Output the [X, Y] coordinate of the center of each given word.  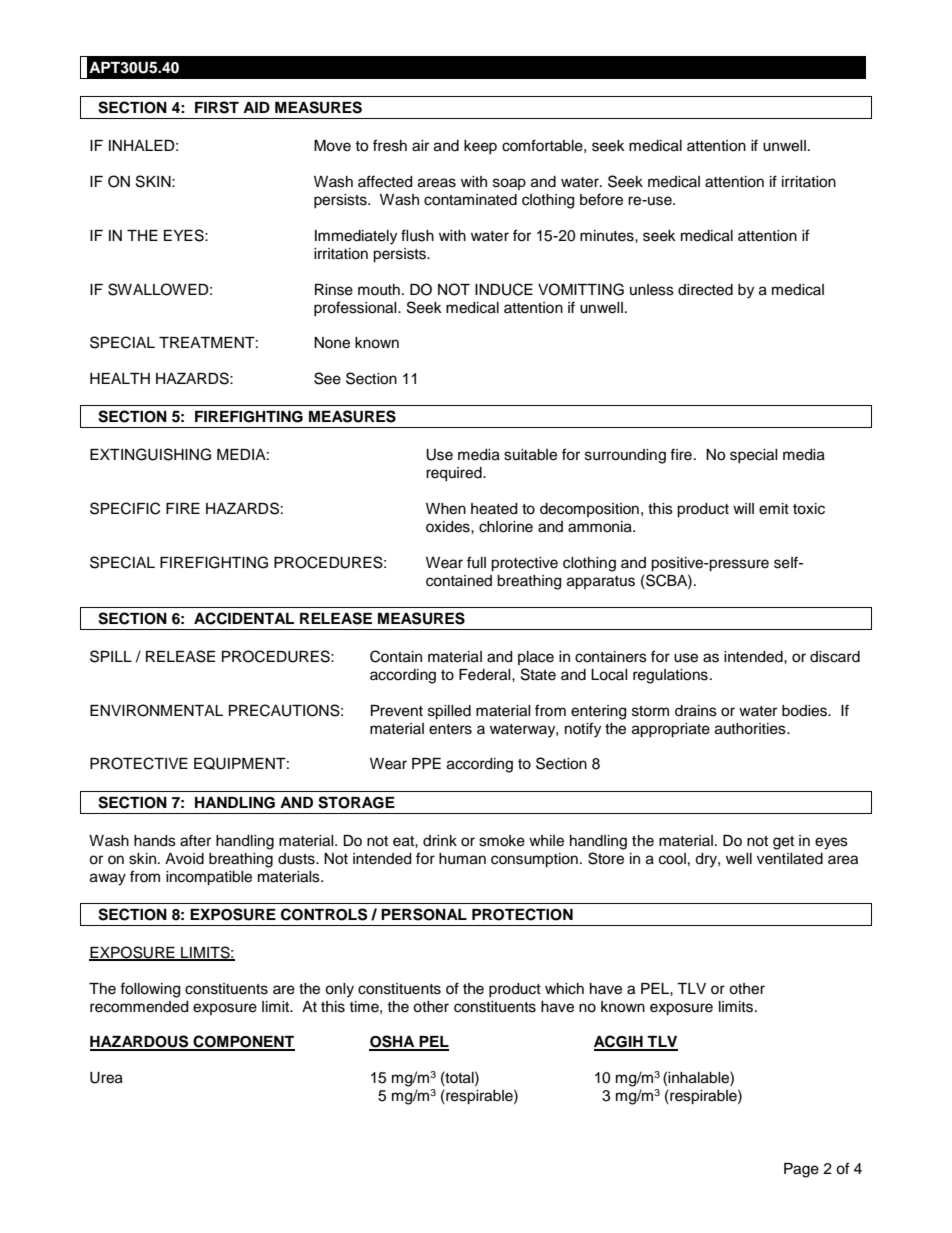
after [195, 840]
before [601, 199]
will [743, 508]
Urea [106, 1078]
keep [480, 147]
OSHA [393, 1042]
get [783, 843]
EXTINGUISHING [150, 454]
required [455, 474]
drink [440, 840]
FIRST [217, 107]
